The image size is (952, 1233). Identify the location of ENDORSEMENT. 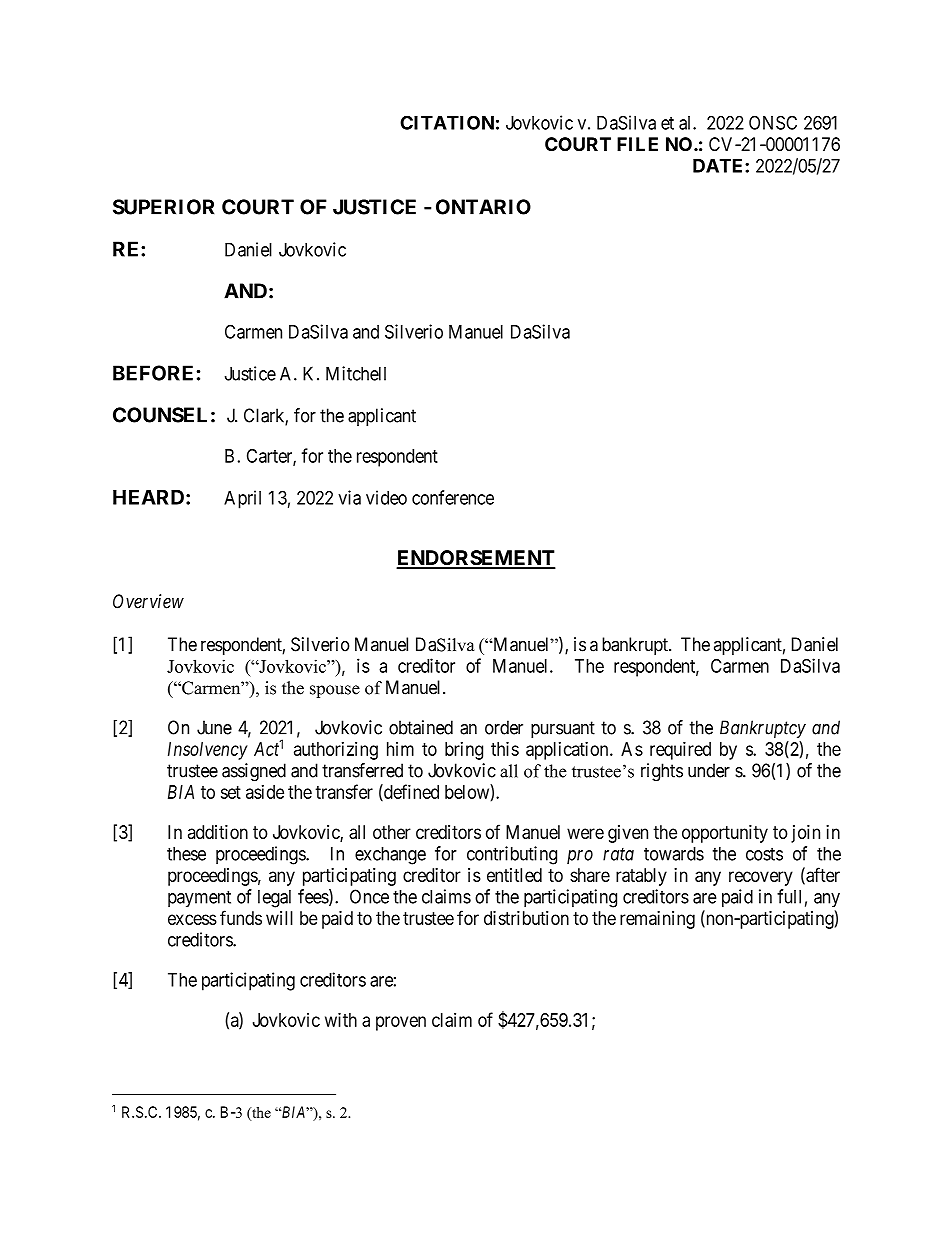
(476, 559).
